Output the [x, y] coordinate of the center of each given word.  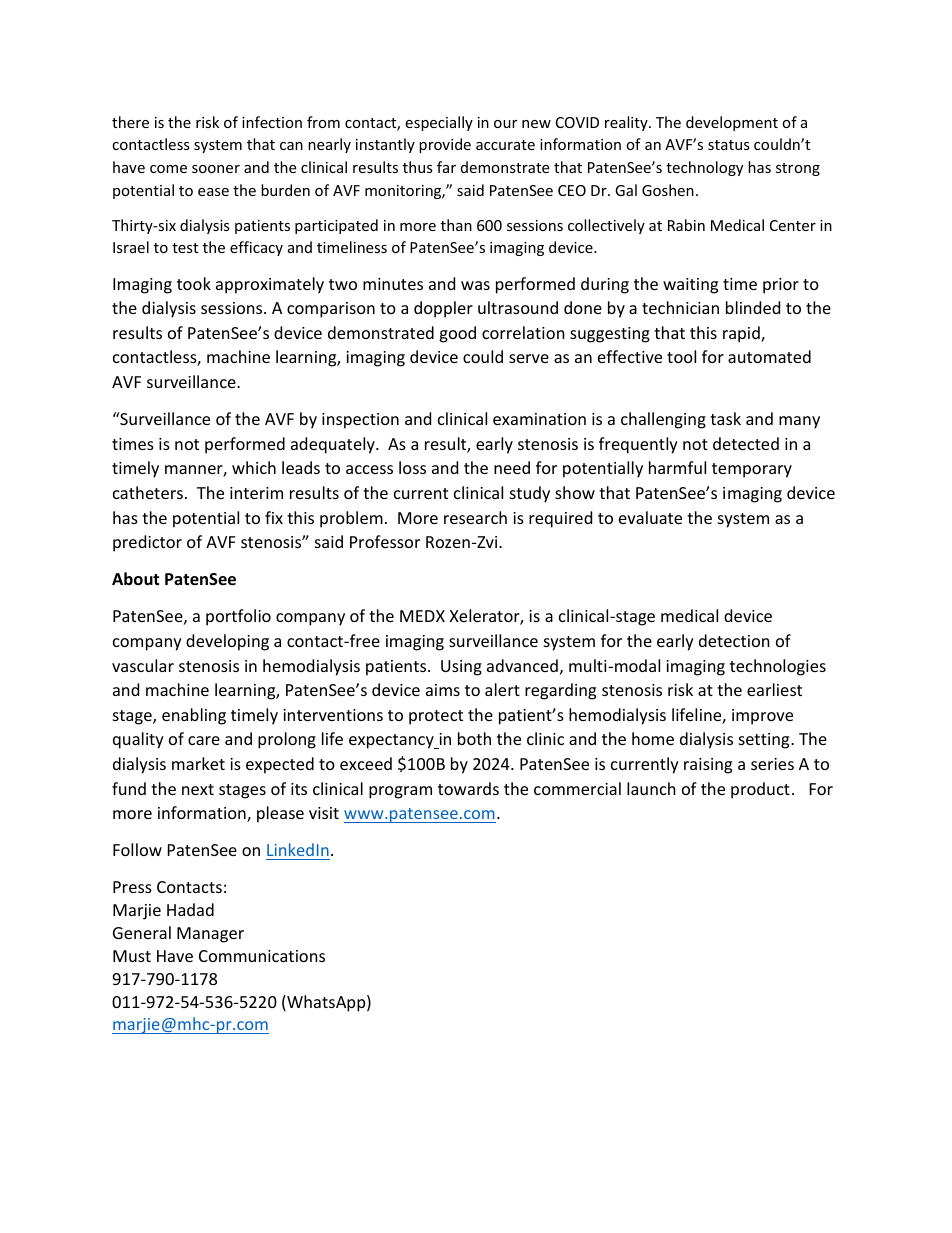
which [254, 467]
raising [708, 766]
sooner [216, 169]
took [194, 283]
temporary [752, 470]
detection [734, 640]
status [729, 145]
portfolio [238, 617]
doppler [443, 309]
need [512, 467]
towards [468, 788]
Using [461, 668]
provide [445, 145]
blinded [753, 307]
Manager [210, 935]
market [198, 763]
